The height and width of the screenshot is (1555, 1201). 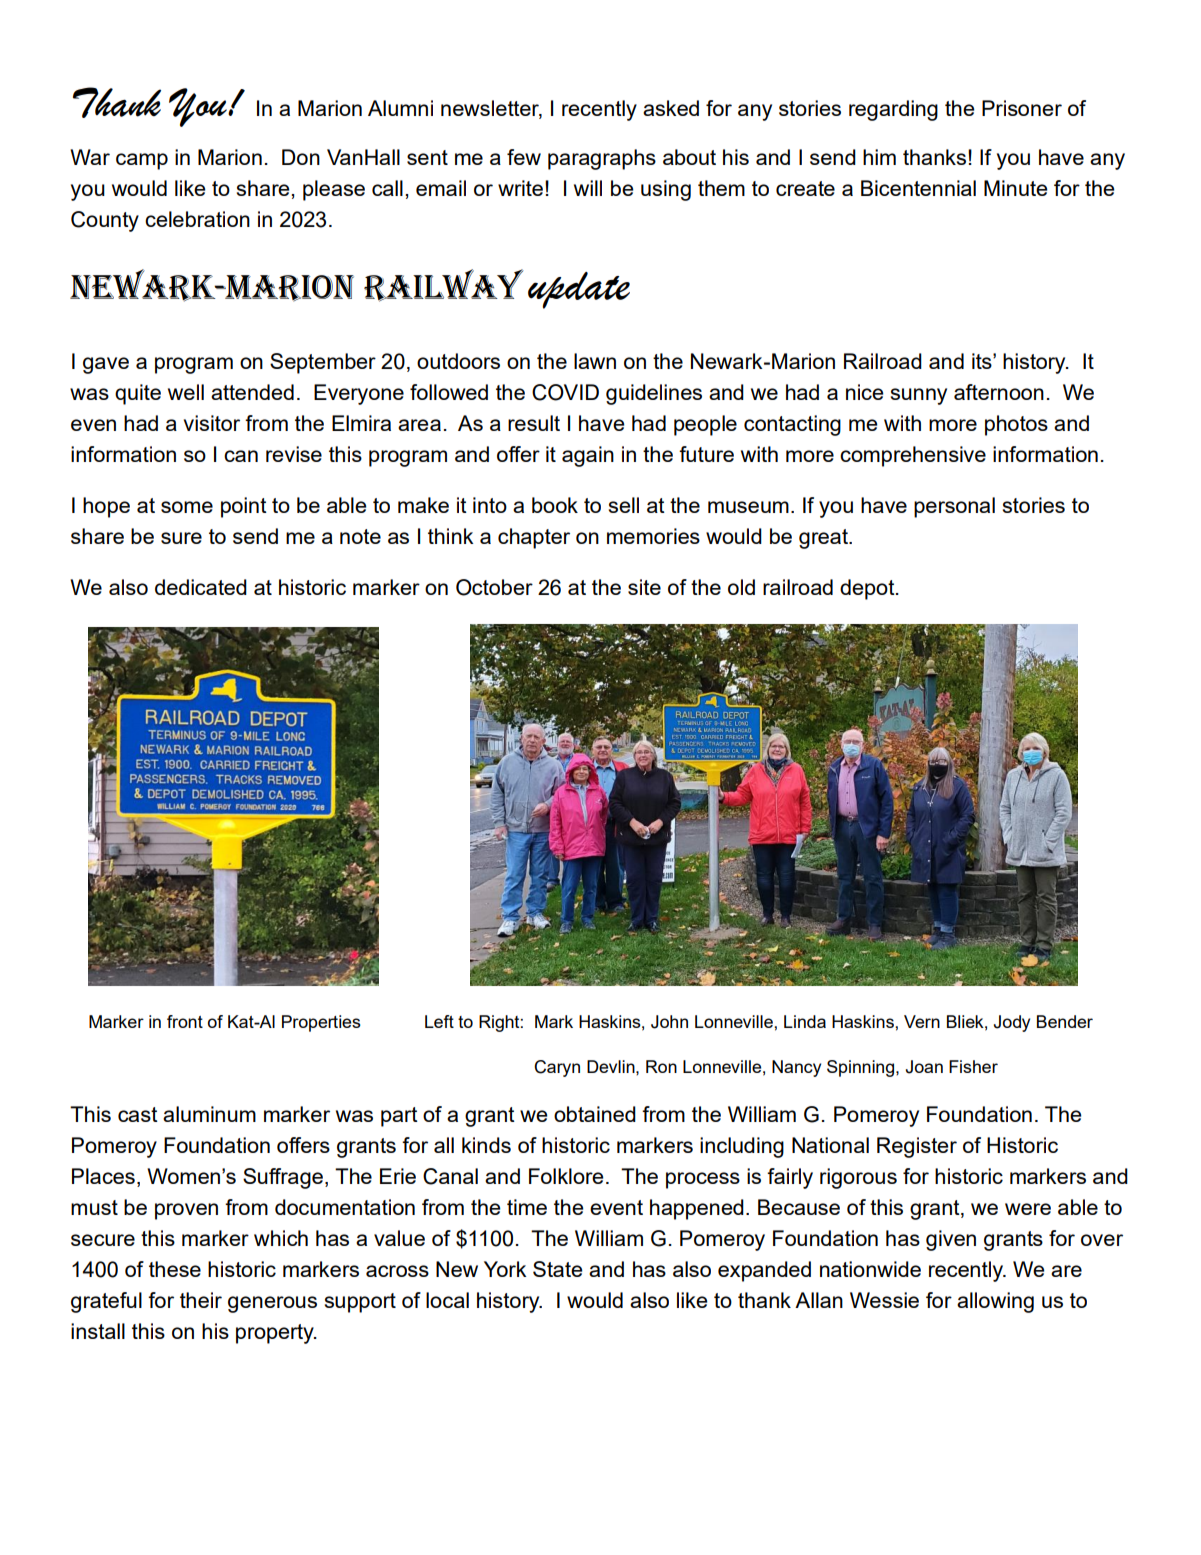 What do you see at coordinates (602, 159) in the screenshot?
I see `paragraphs` at bounding box center [602, 159].
